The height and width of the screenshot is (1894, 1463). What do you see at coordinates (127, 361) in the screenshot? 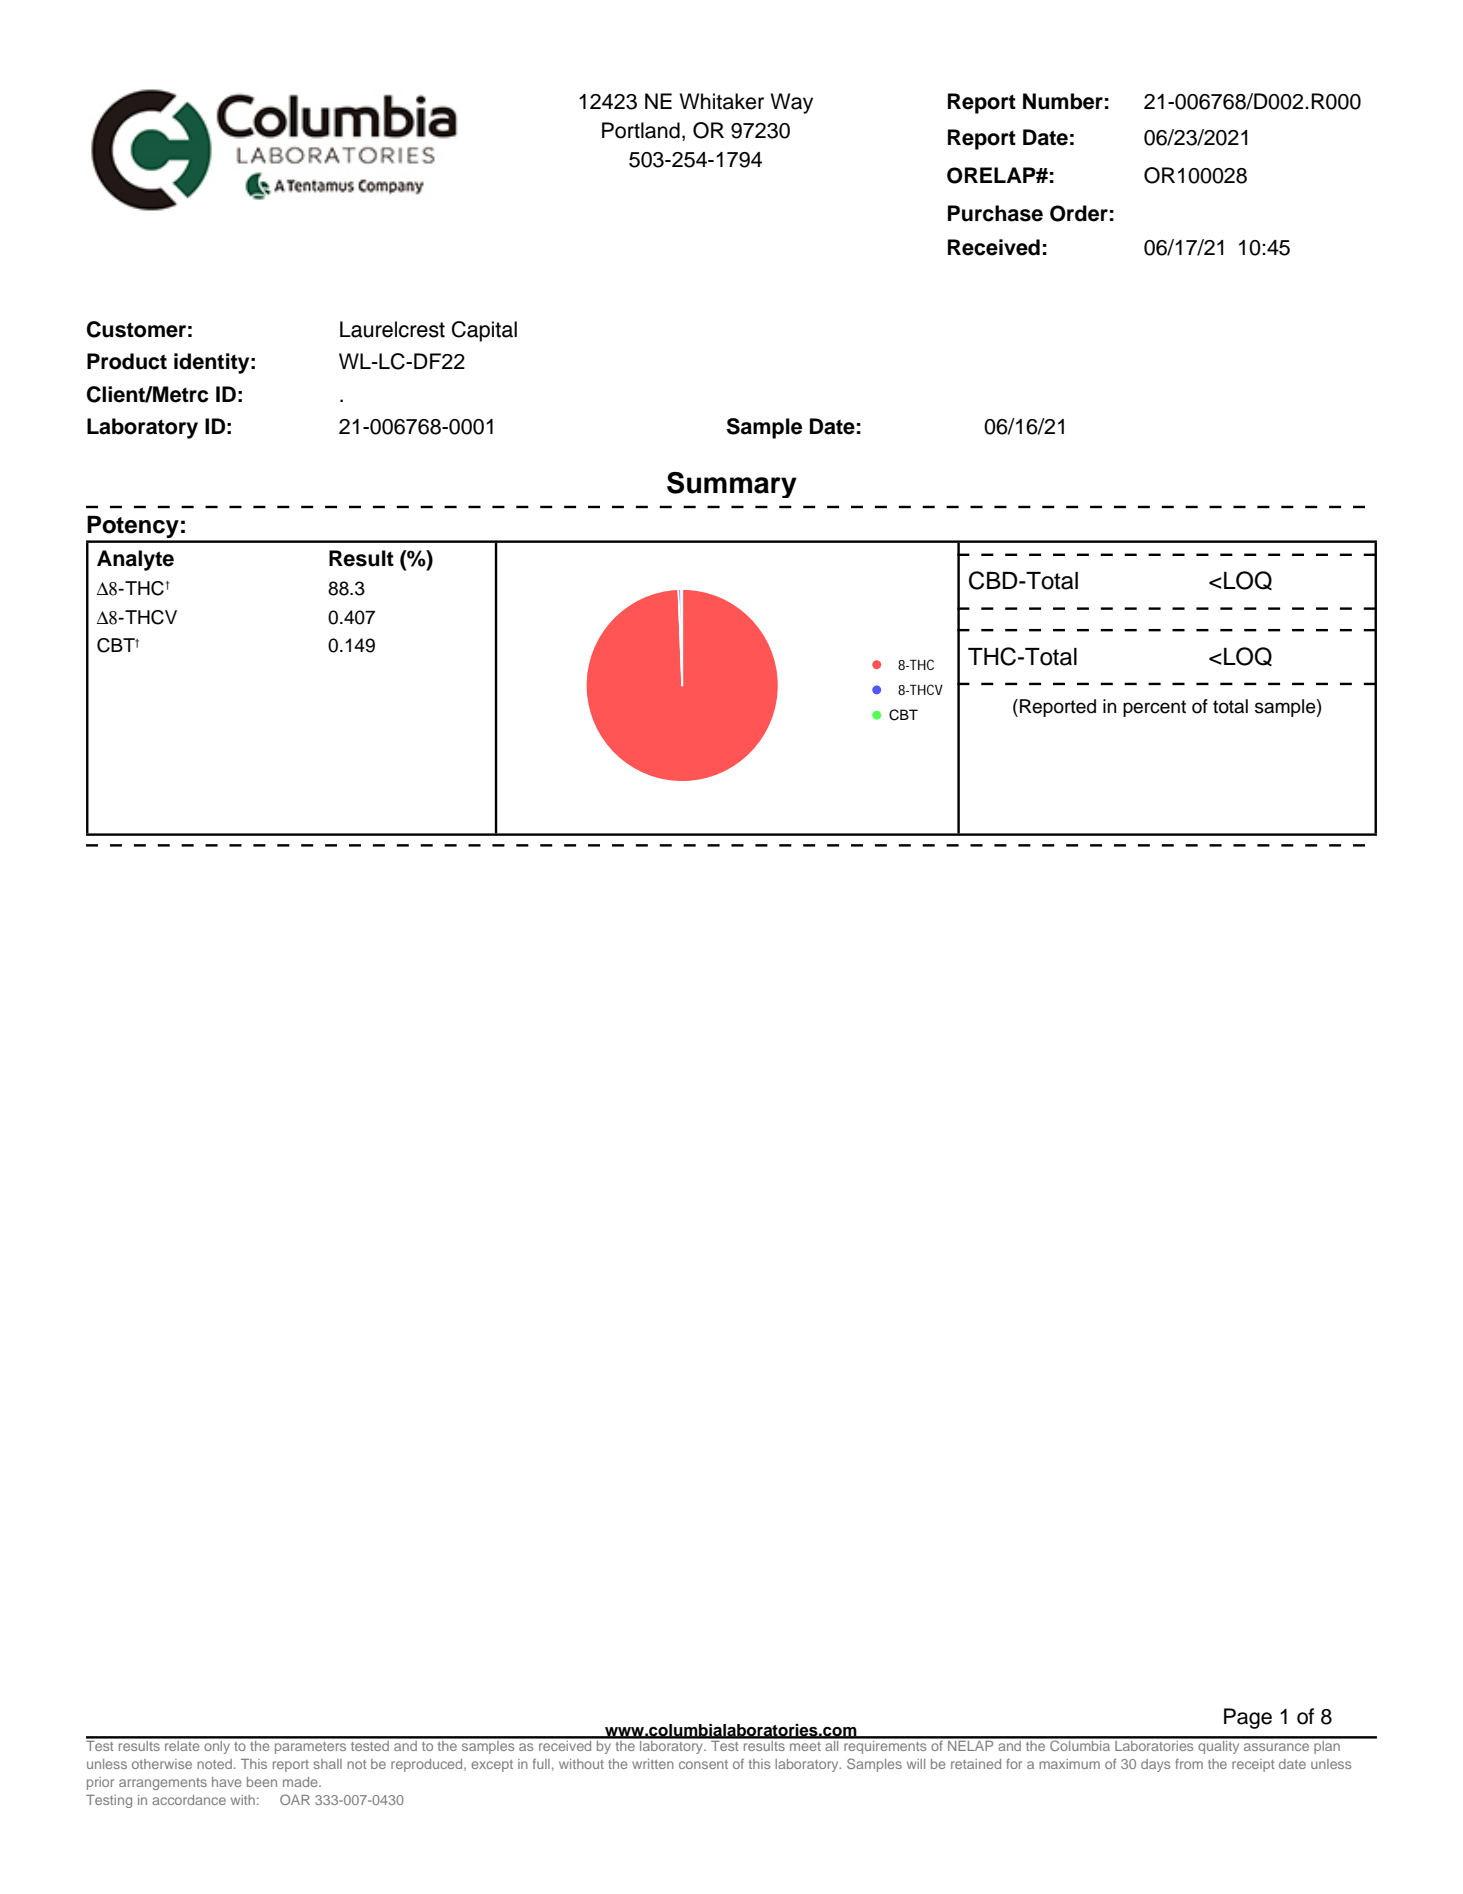
I see `Product` at bounding box center [127, 361].
